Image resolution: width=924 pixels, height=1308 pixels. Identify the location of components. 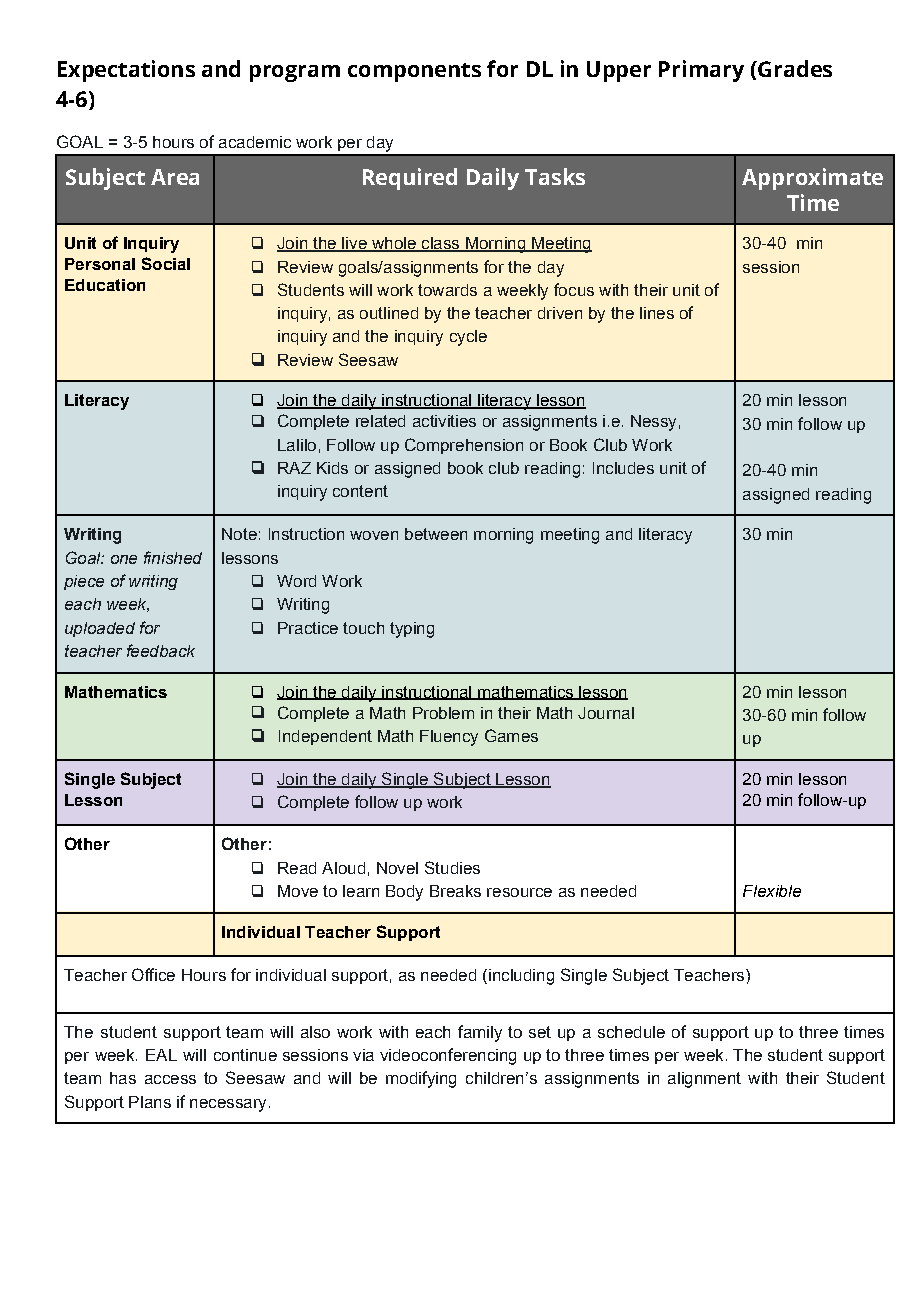
(414, 72).
